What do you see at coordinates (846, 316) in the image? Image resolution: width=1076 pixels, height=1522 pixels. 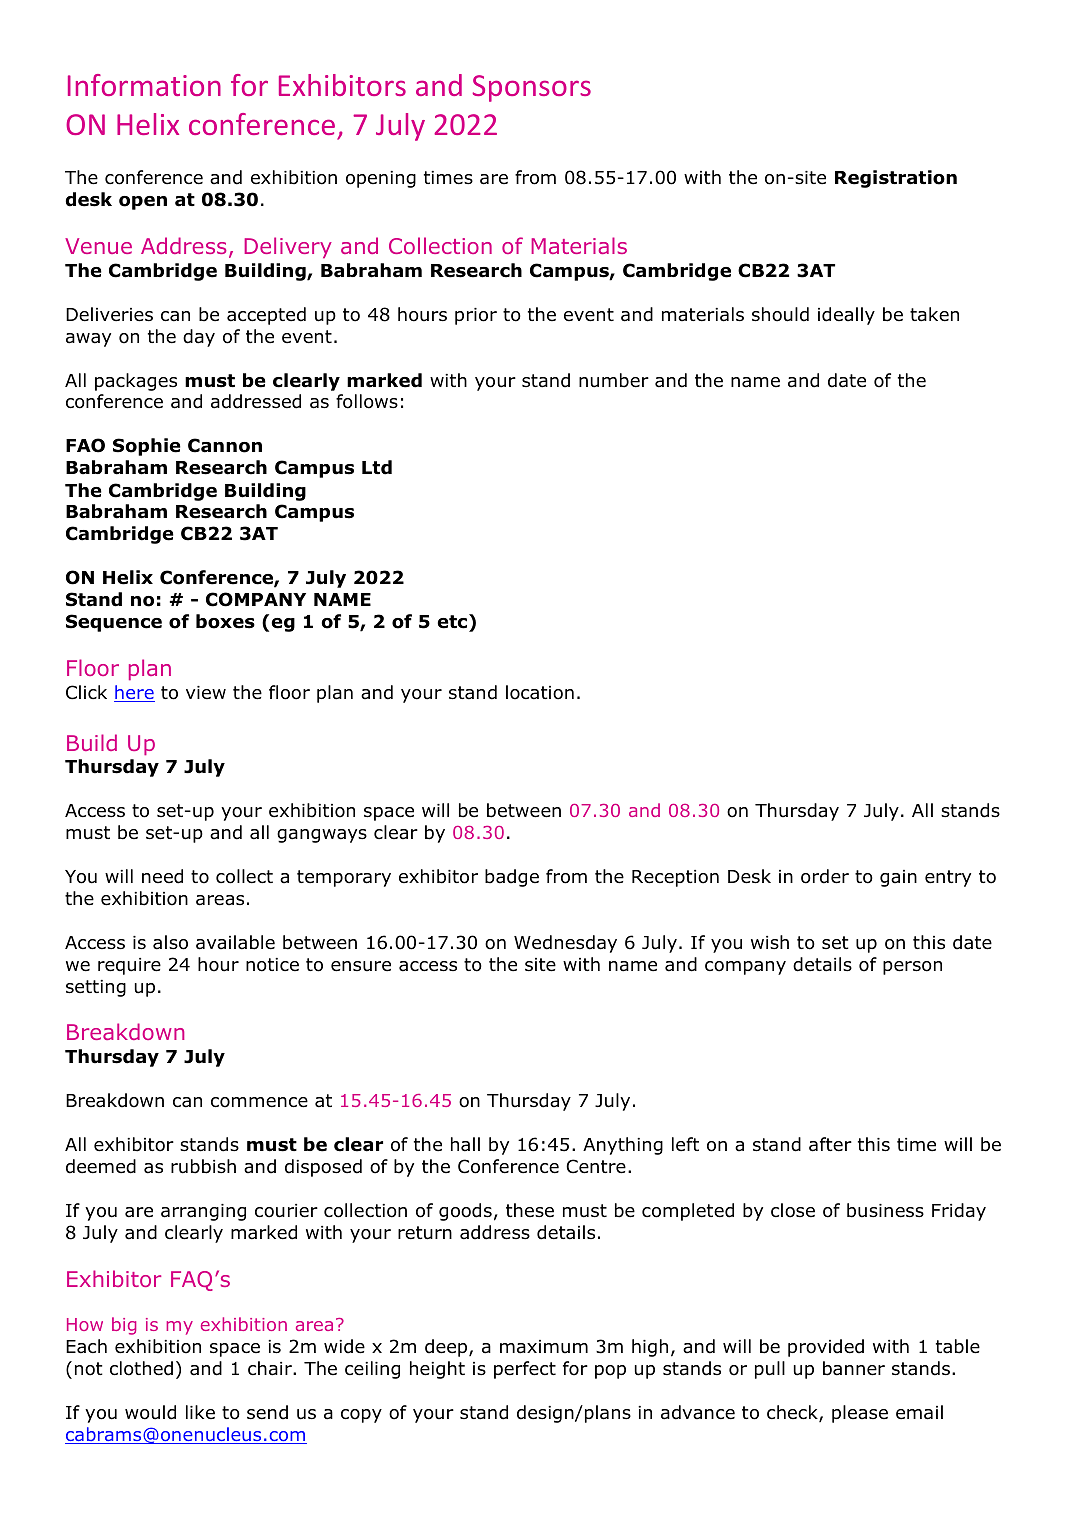 I see `ideally` at bounding box center [846, 316].
